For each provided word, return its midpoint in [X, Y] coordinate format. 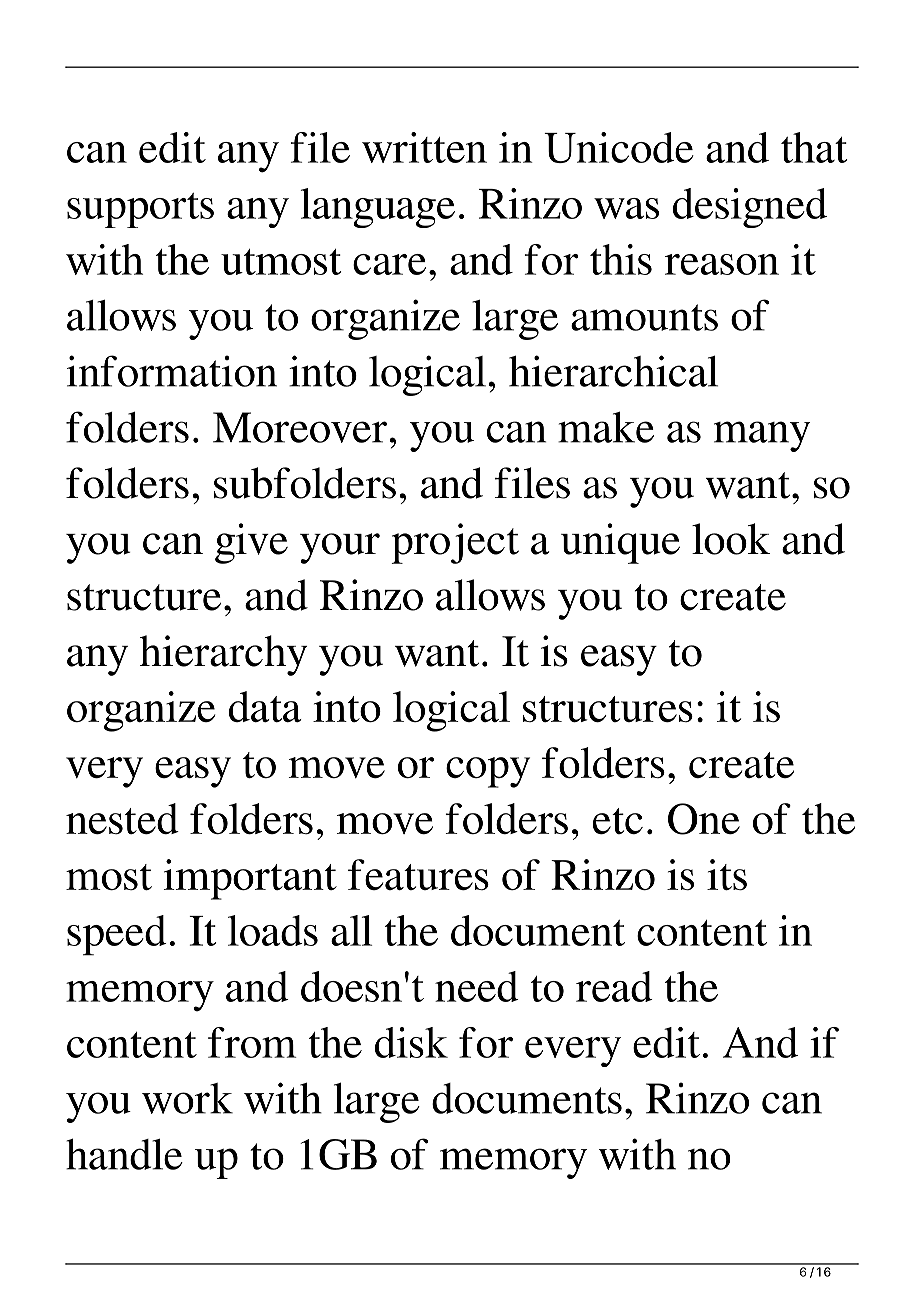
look [731, 539]
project [455, 543]
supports [140, 210]
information [172, 371]
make [606, 427]
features [418, 874]
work [187, 1098]
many [762, 436]
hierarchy [223, 655]
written [424, 147]
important [250, 879]
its [727, 874]
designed [750, 208]
